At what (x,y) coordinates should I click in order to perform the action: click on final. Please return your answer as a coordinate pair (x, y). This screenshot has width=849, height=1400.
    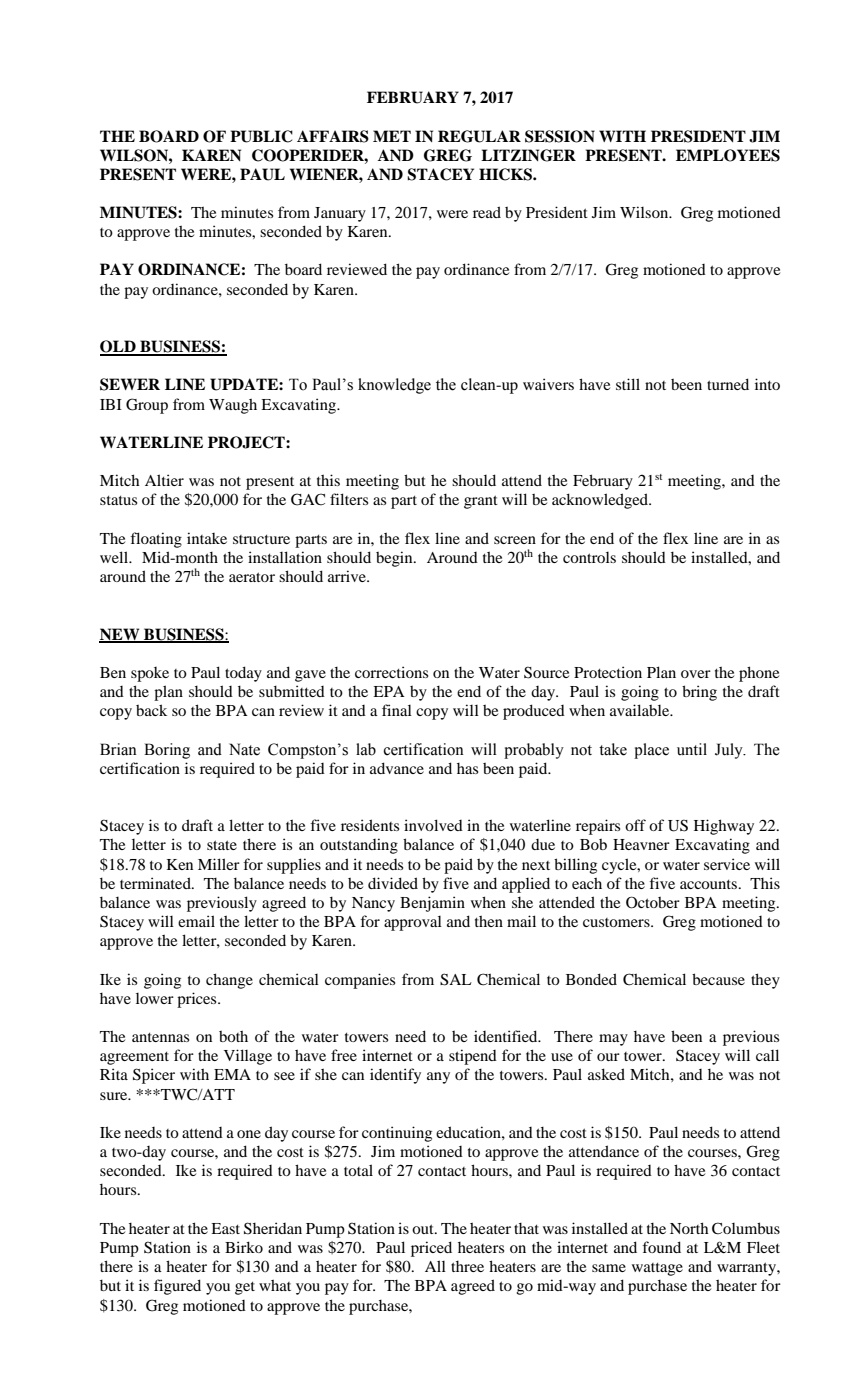
    Looking at the image, I should click on (397, 710).
